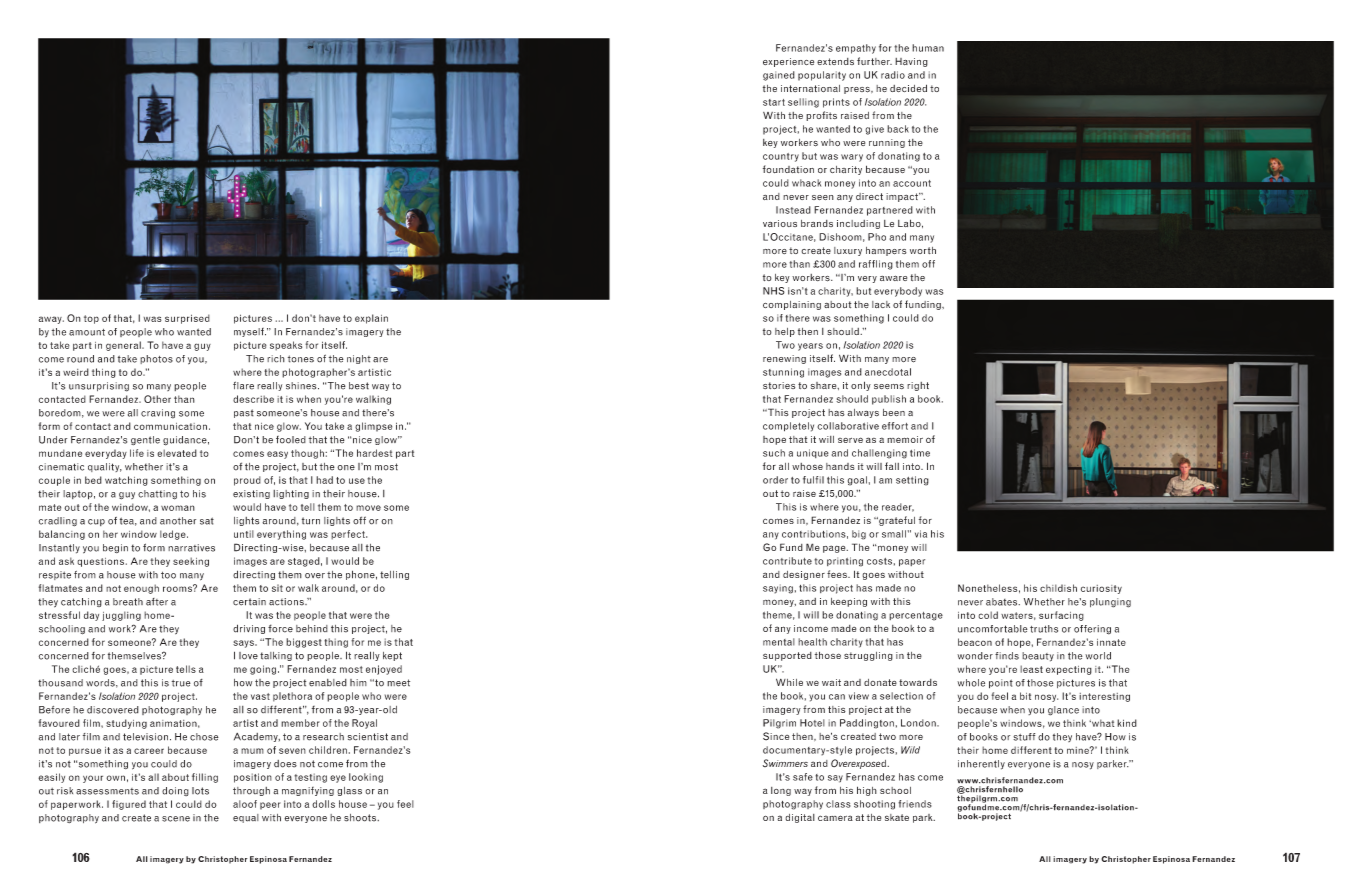 The image size is (1372, 893). I want to click on NHS, so click(774, 291).
